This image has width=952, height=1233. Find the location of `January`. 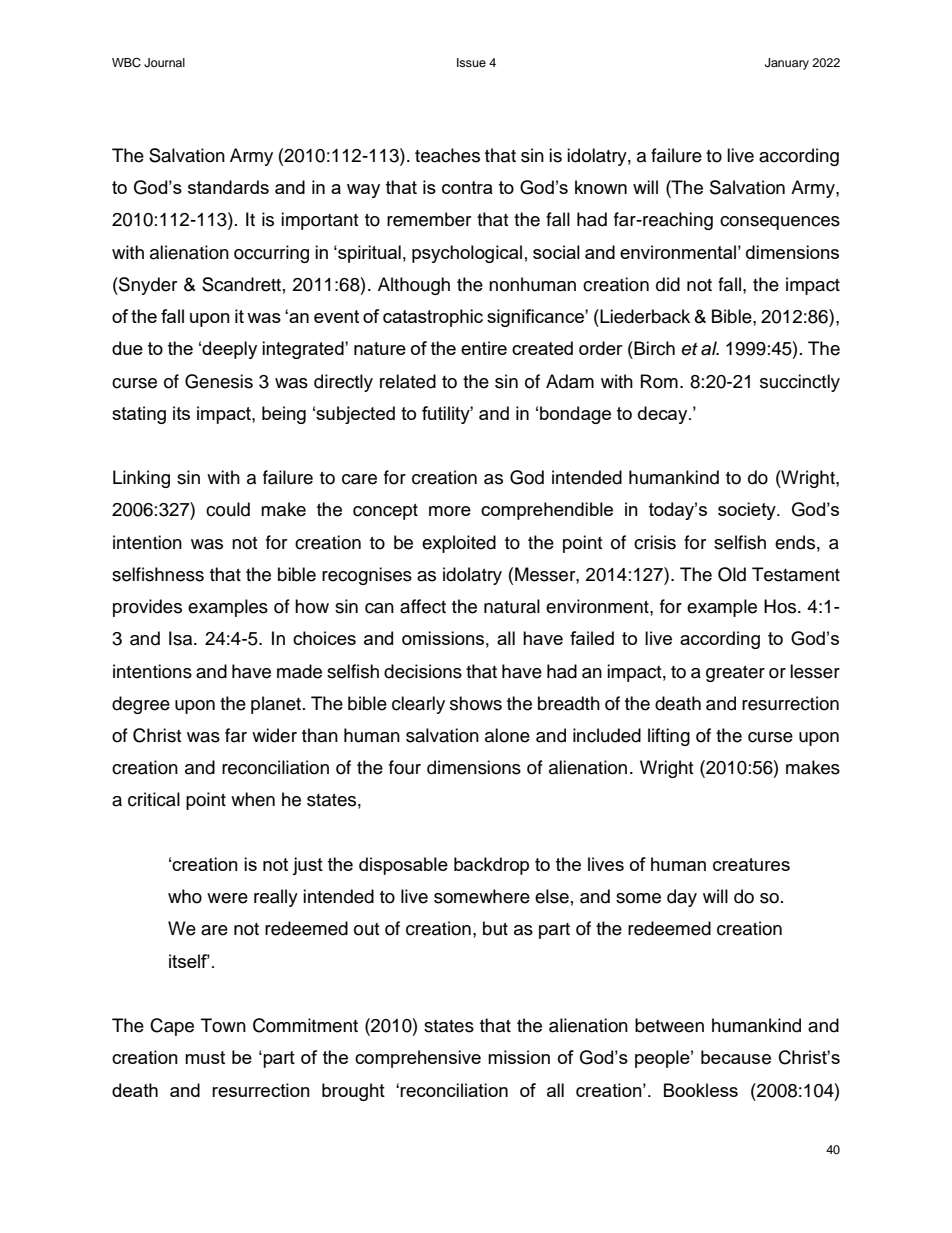

January is located at coordinates (787, 64).
